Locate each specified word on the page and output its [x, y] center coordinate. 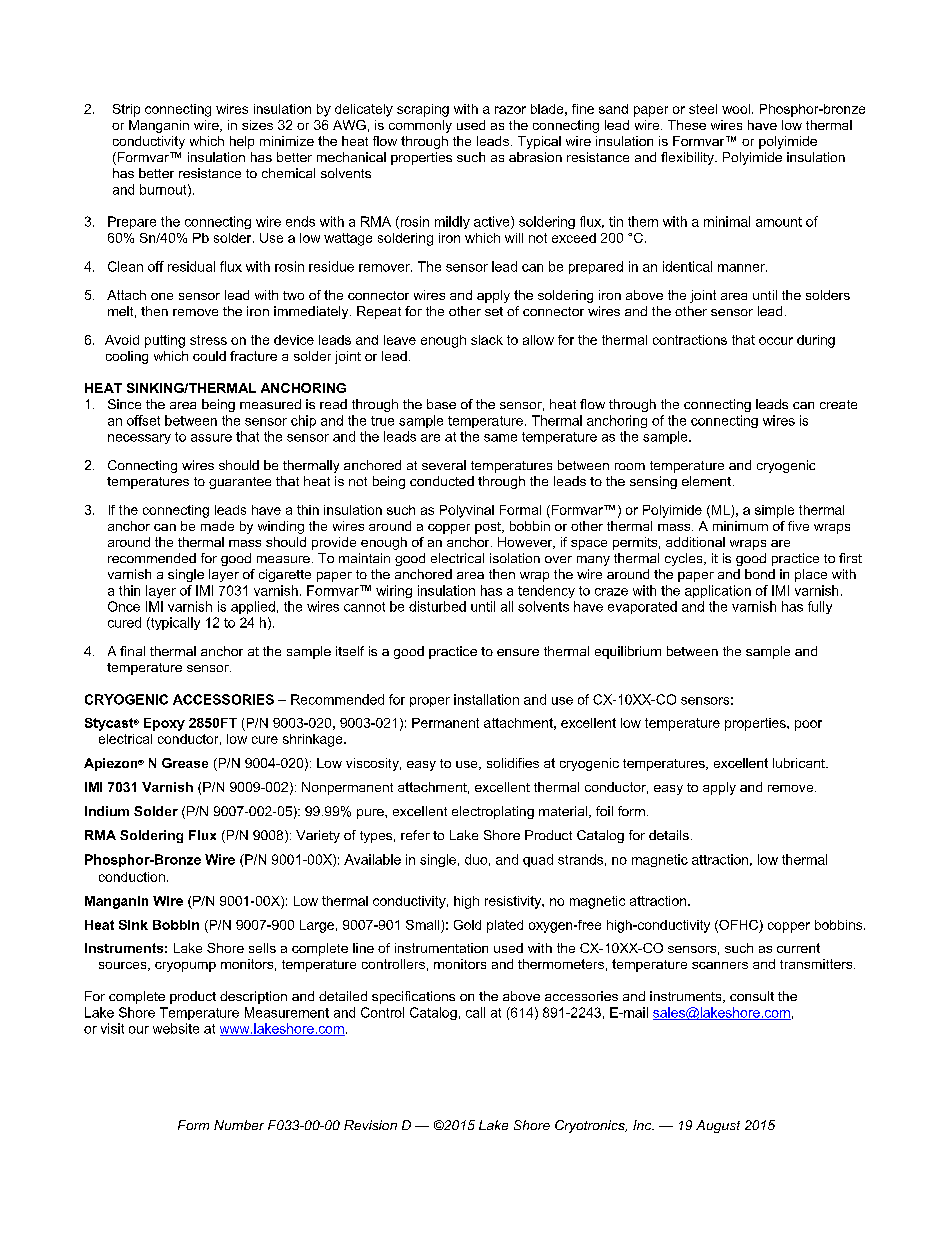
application [718, 591]
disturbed [437, 606]
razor [510, 110]
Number [239, 1125]
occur [776, 341]
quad [538, 860]
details [669, 835]
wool [736, 109]
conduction [132, 877]
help [242, 142]
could [209, 356]
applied [253, 607]
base [441, 404]
